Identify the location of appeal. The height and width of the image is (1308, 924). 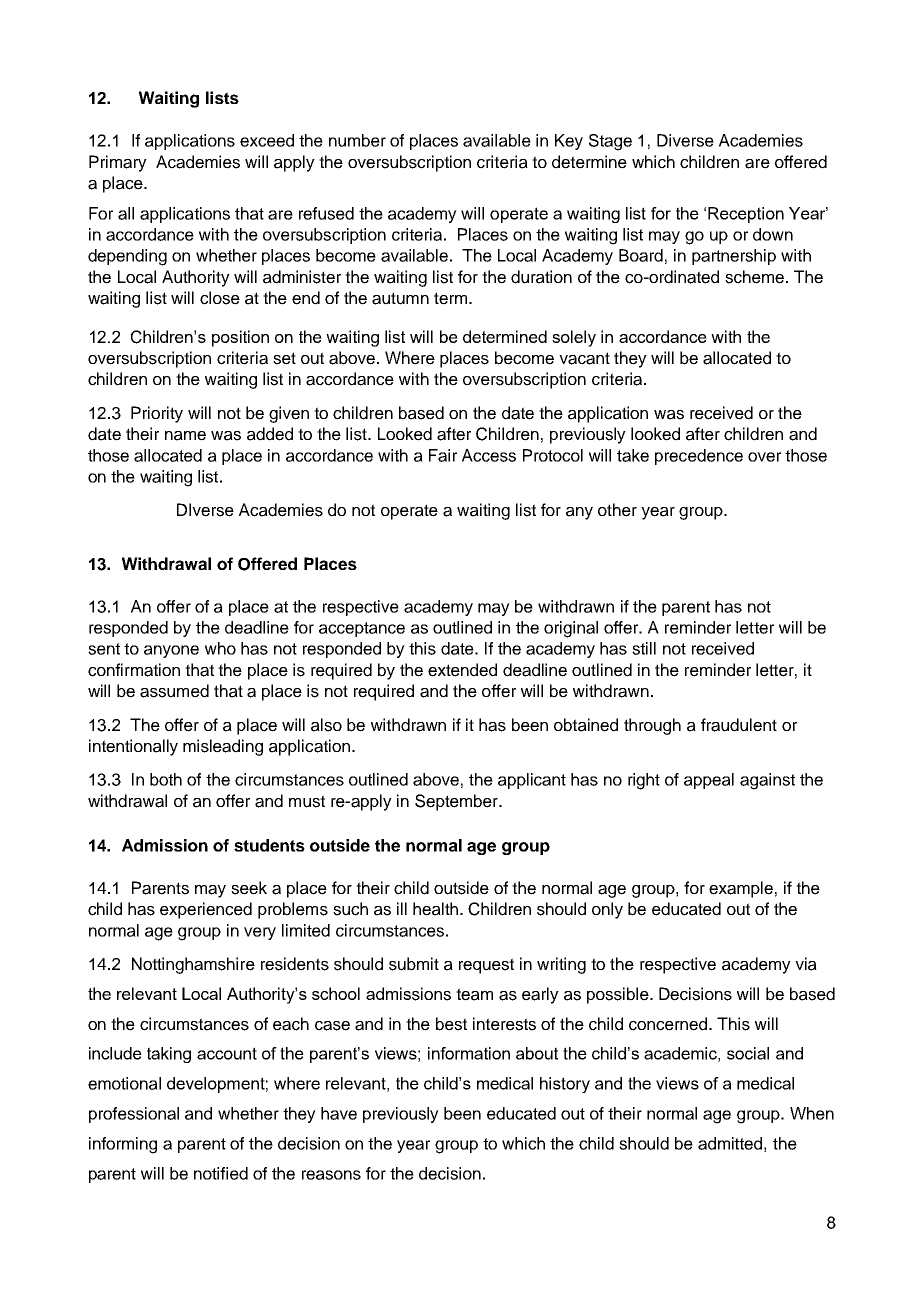
(709, 781).
